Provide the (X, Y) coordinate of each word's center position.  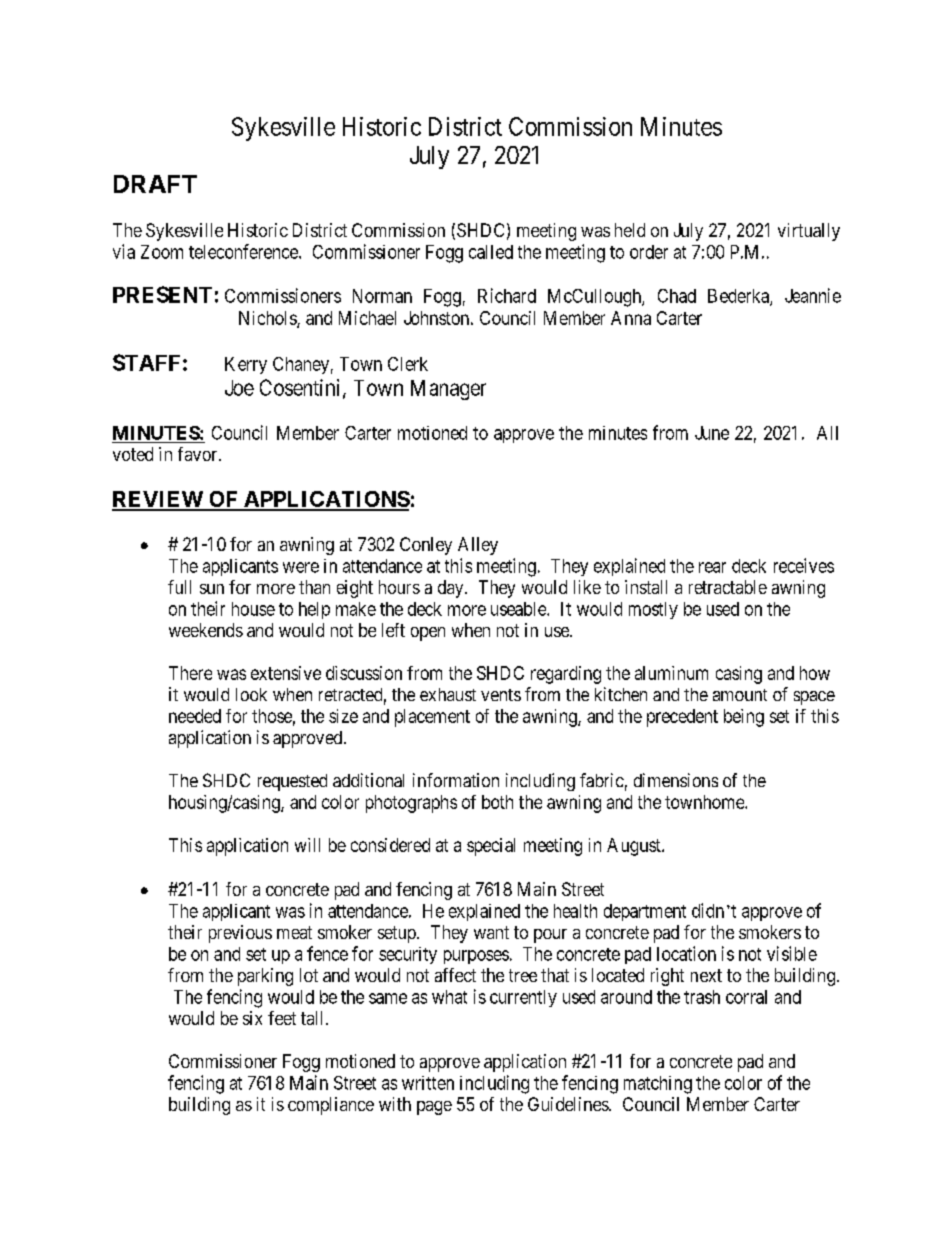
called (491, 252)
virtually (809, 232)
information (456, 780)
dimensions (676, 780)
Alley (478, 546)
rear (712, 567)
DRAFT (155, 184)
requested (292, 782)
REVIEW (158, 500)
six (252, 1018)
